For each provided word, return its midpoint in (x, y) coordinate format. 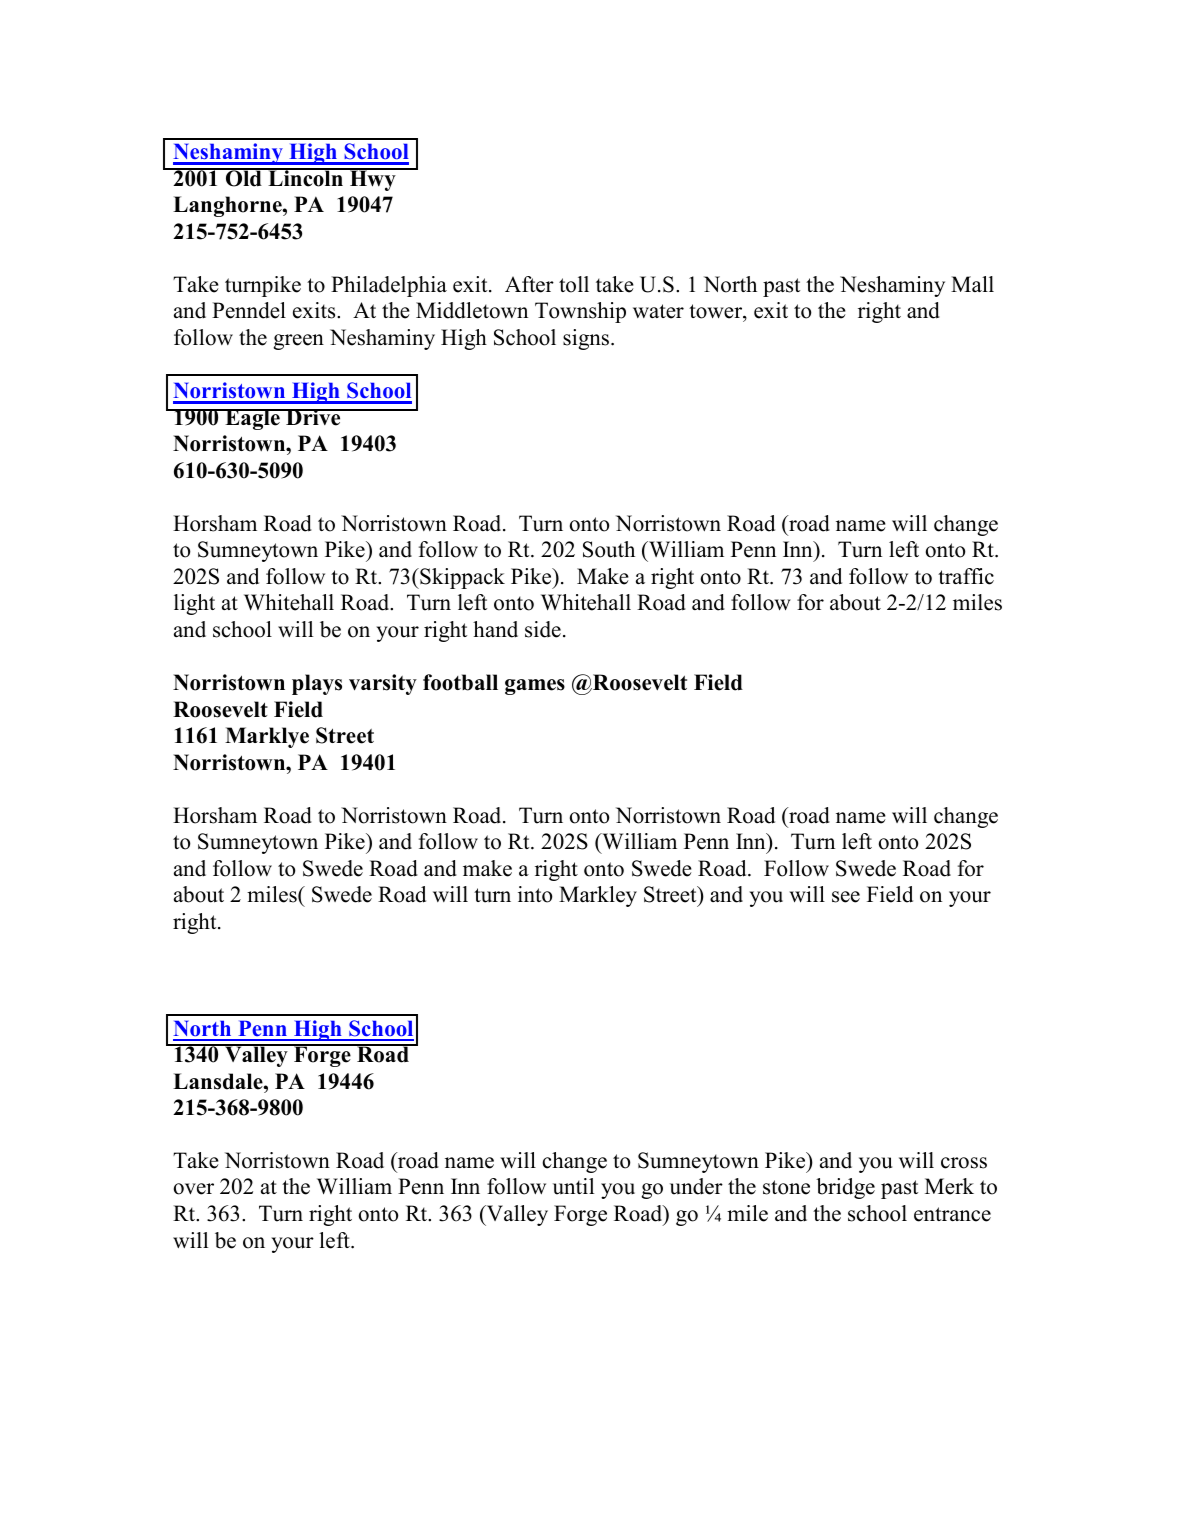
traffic (966, 576)
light (194, 604)
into (535, 894)
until (573, 1186)
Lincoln (306, 177)
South (609, 549)
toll (574, 284)
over (194, 1189)
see (846, 897)
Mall (972, 284)
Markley (598, 896)
